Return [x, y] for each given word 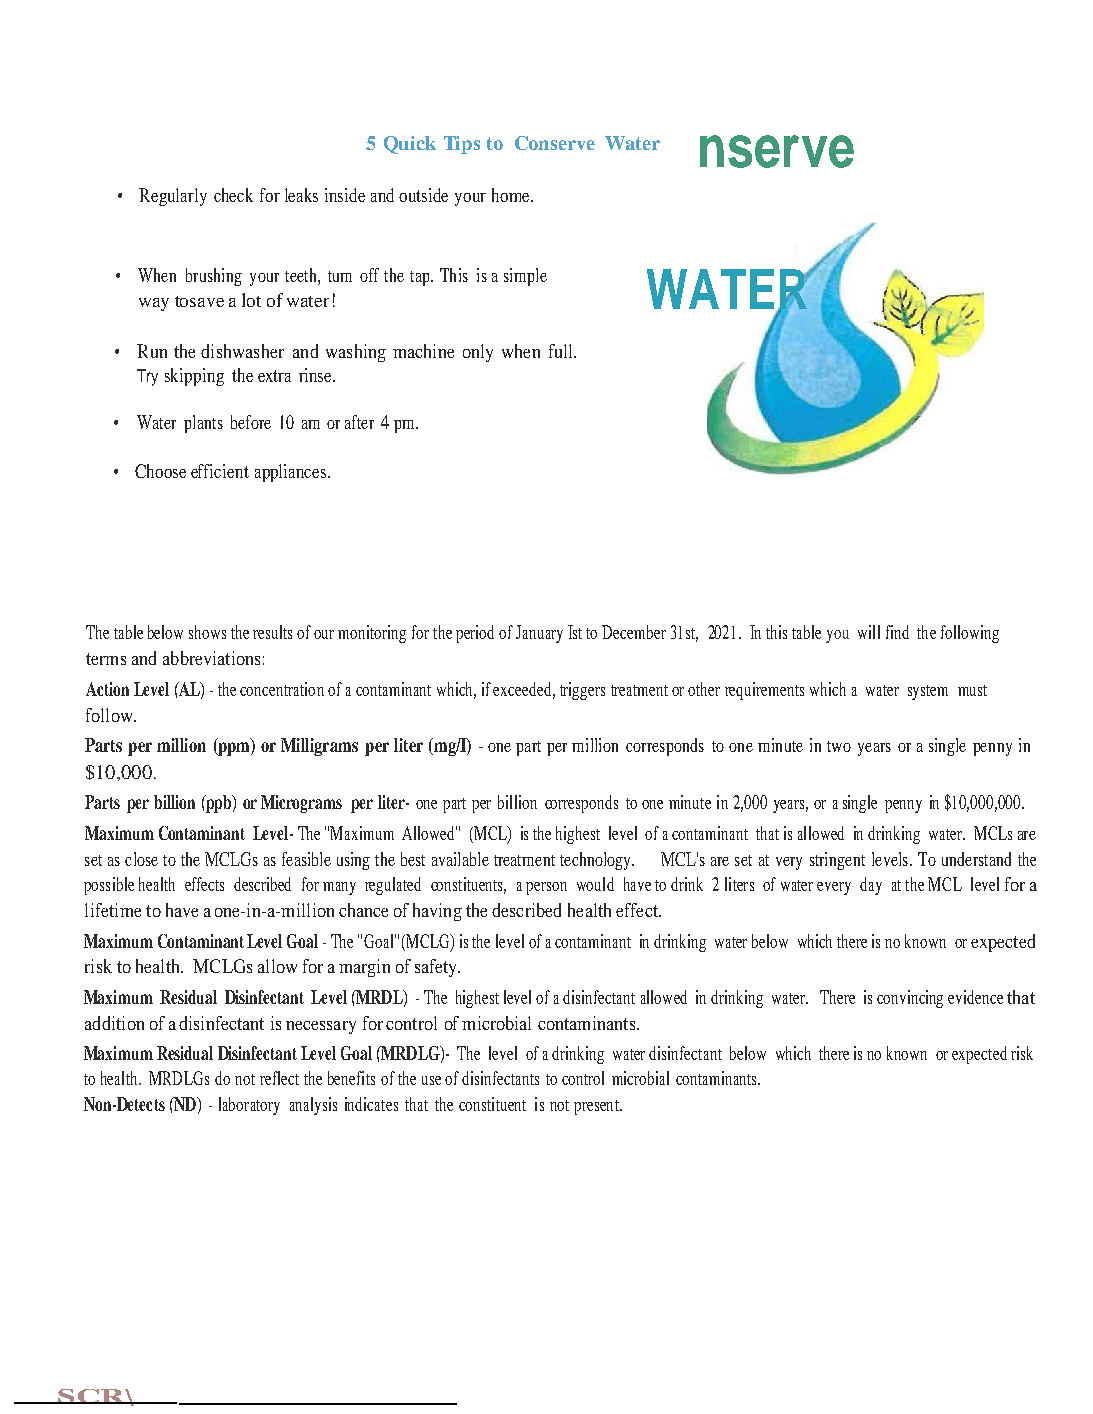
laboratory [249, 1106]
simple [525, 277]
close [141, 859]
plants [203, 424]
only [478, 353]
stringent [837, 861]
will [869, 632]
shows [207, 632]
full [562, 351]
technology [596, 861]
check [233, 195]
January [539, 634]
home [512, 195]
